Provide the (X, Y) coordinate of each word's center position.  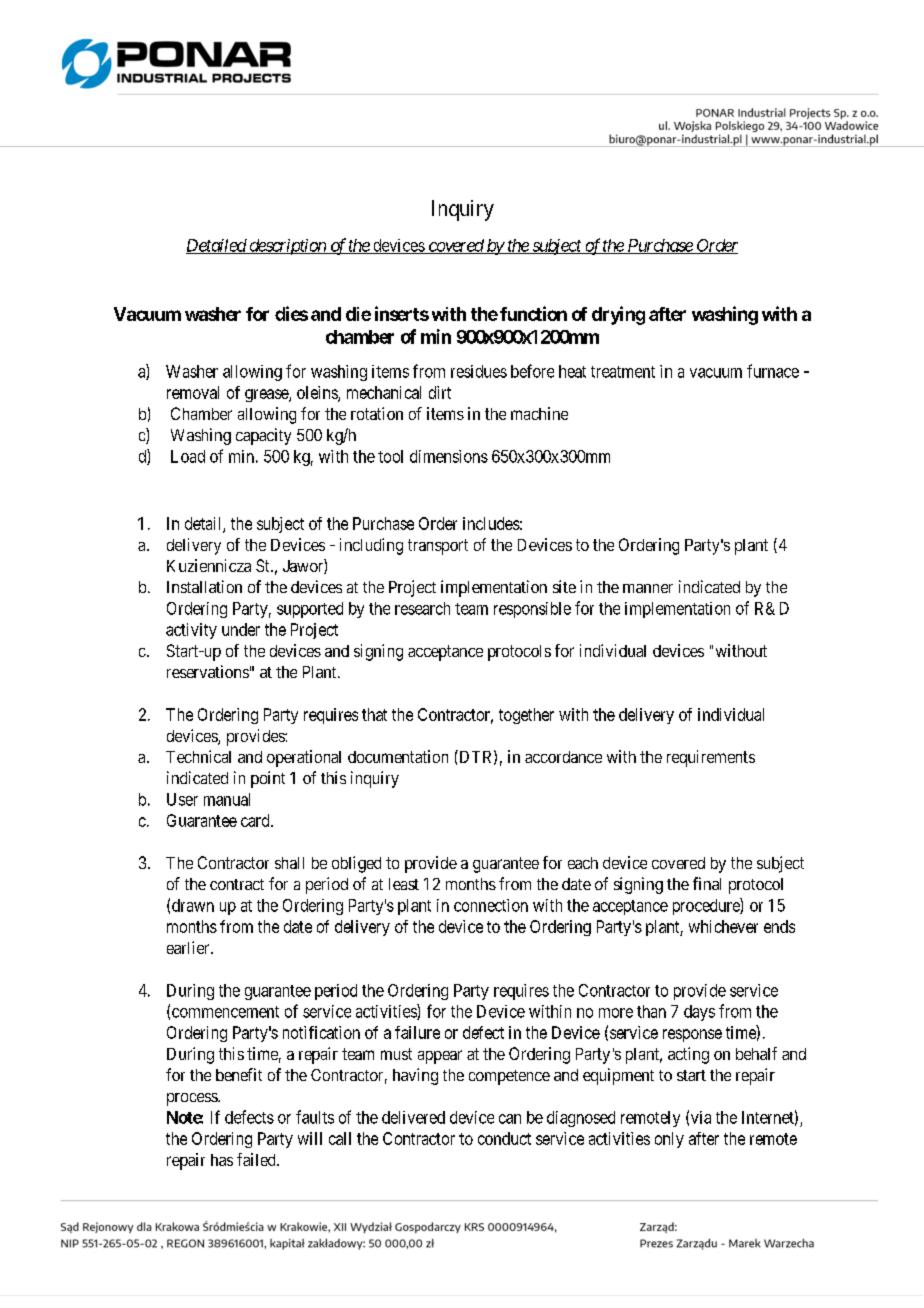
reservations (208, 671)
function (533, 313)
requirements (711, 758)
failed (257, 1159)
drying (618, 315)
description (287, 247)
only (669, 1140)
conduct (504, 1138)
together (526, 716)
